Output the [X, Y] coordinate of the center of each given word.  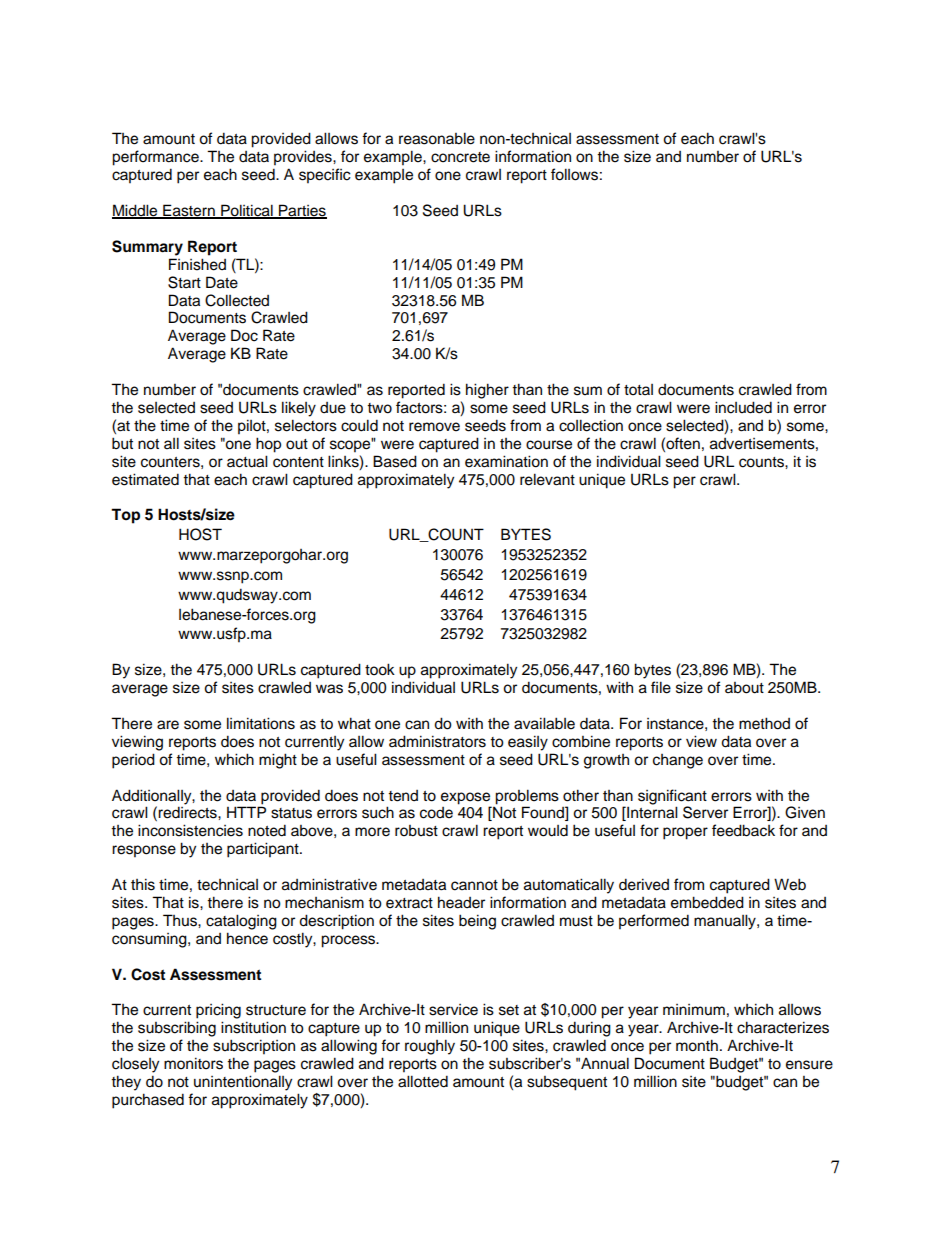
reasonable [437, 138]
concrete [460, 157]
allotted [423, 1081]
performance [156, 158]
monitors [193, 1063]
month [697, 1045]
